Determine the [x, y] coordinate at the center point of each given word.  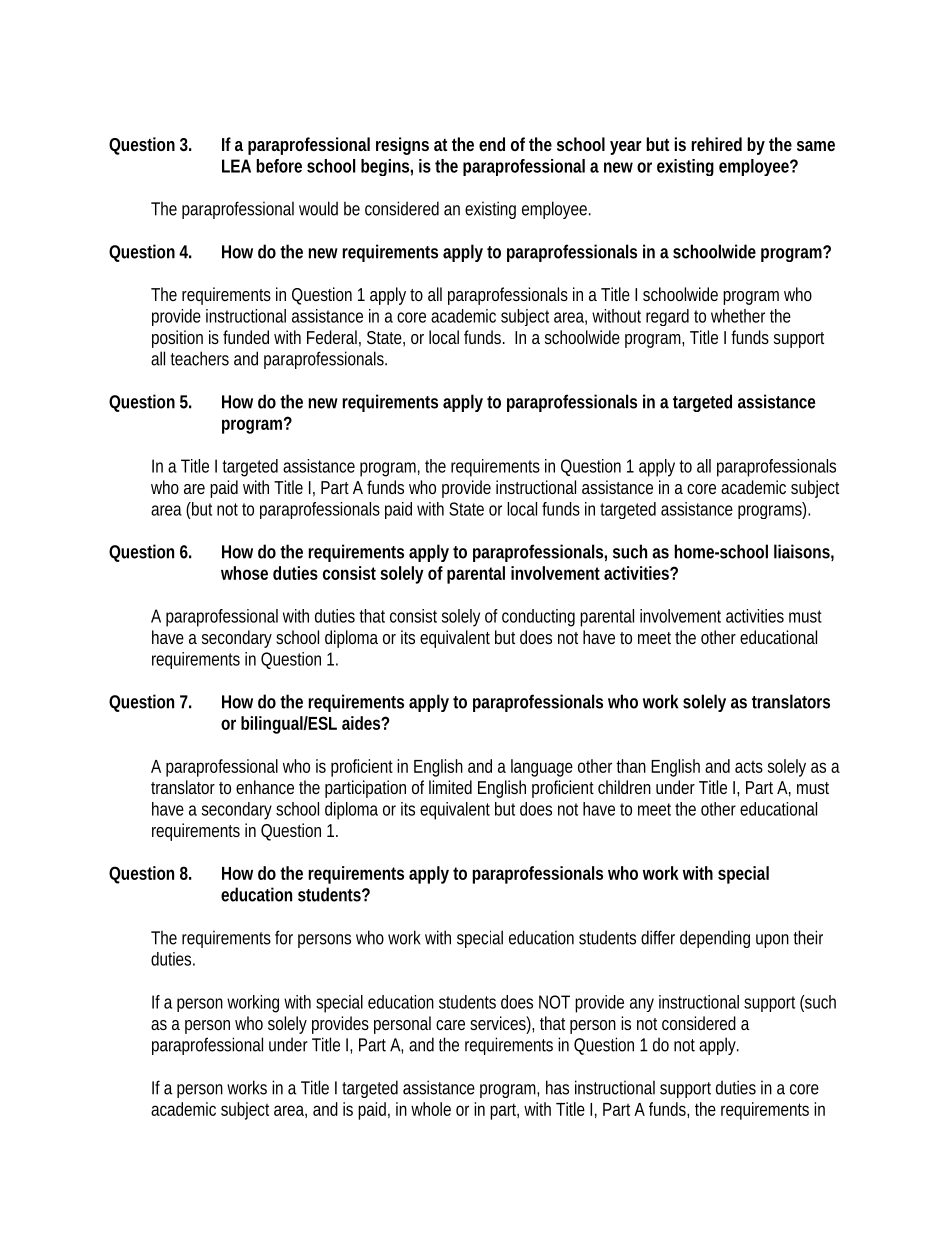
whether [738, 316]
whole [431, 1109]
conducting [538, 618]
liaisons [802, 551]
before [279, 166]
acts [749, 767]
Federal [332, 337]
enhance [265, 787]
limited [450, 787]
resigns [402, 146]
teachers [200, 358]
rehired [716, 144]
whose [244, 573]
